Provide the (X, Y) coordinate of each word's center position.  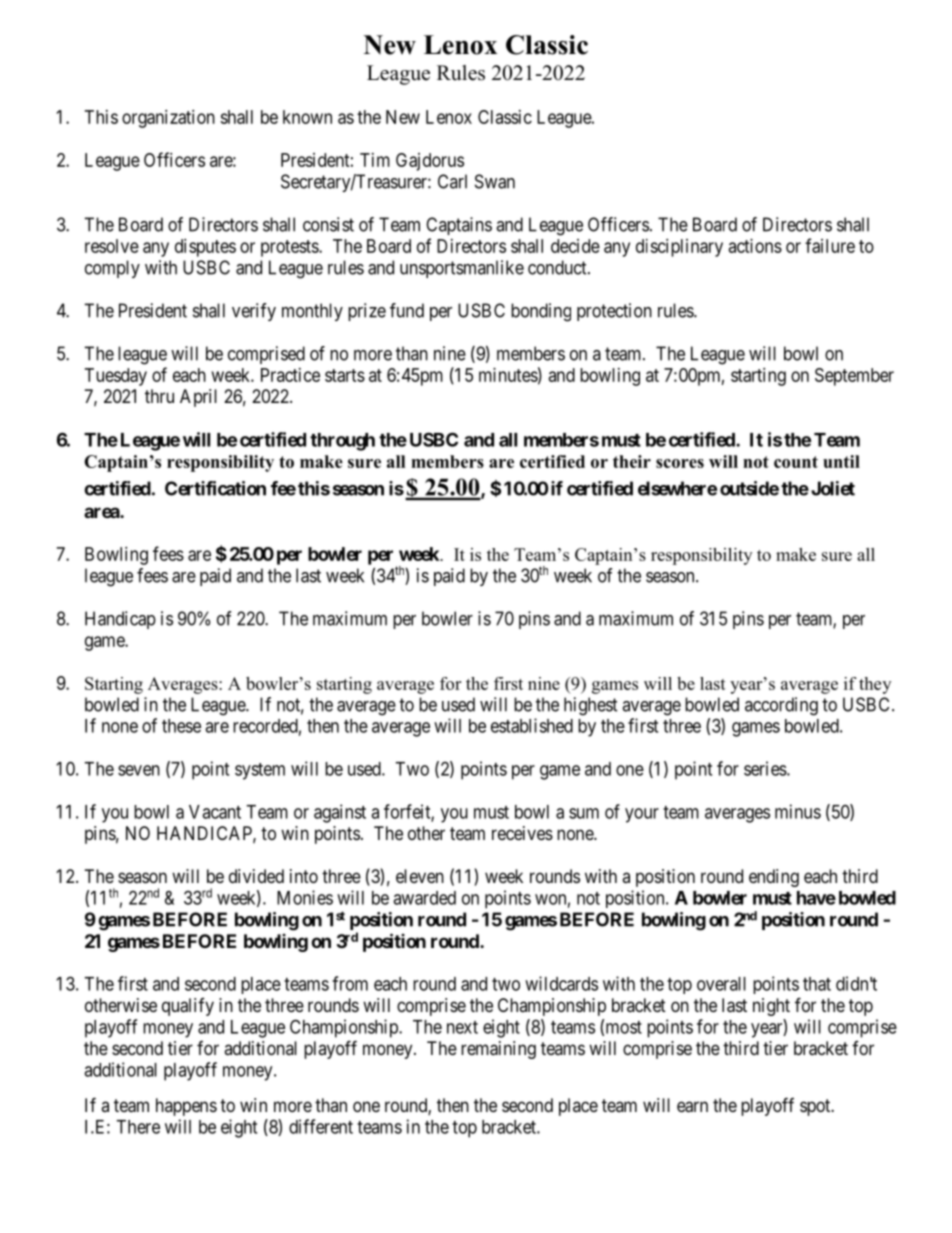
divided (256, 876)
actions (755, 246)
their (632, 461)
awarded (424, 898)
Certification (215, 488)
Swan (495, 181)
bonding (541, 312)
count (796, 462)
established (532, 725)
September (854, 377)
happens (186, 1107)
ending (774, 878)
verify (254, 312)
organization (168, 119)
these (181, 726)
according (781, 706)
